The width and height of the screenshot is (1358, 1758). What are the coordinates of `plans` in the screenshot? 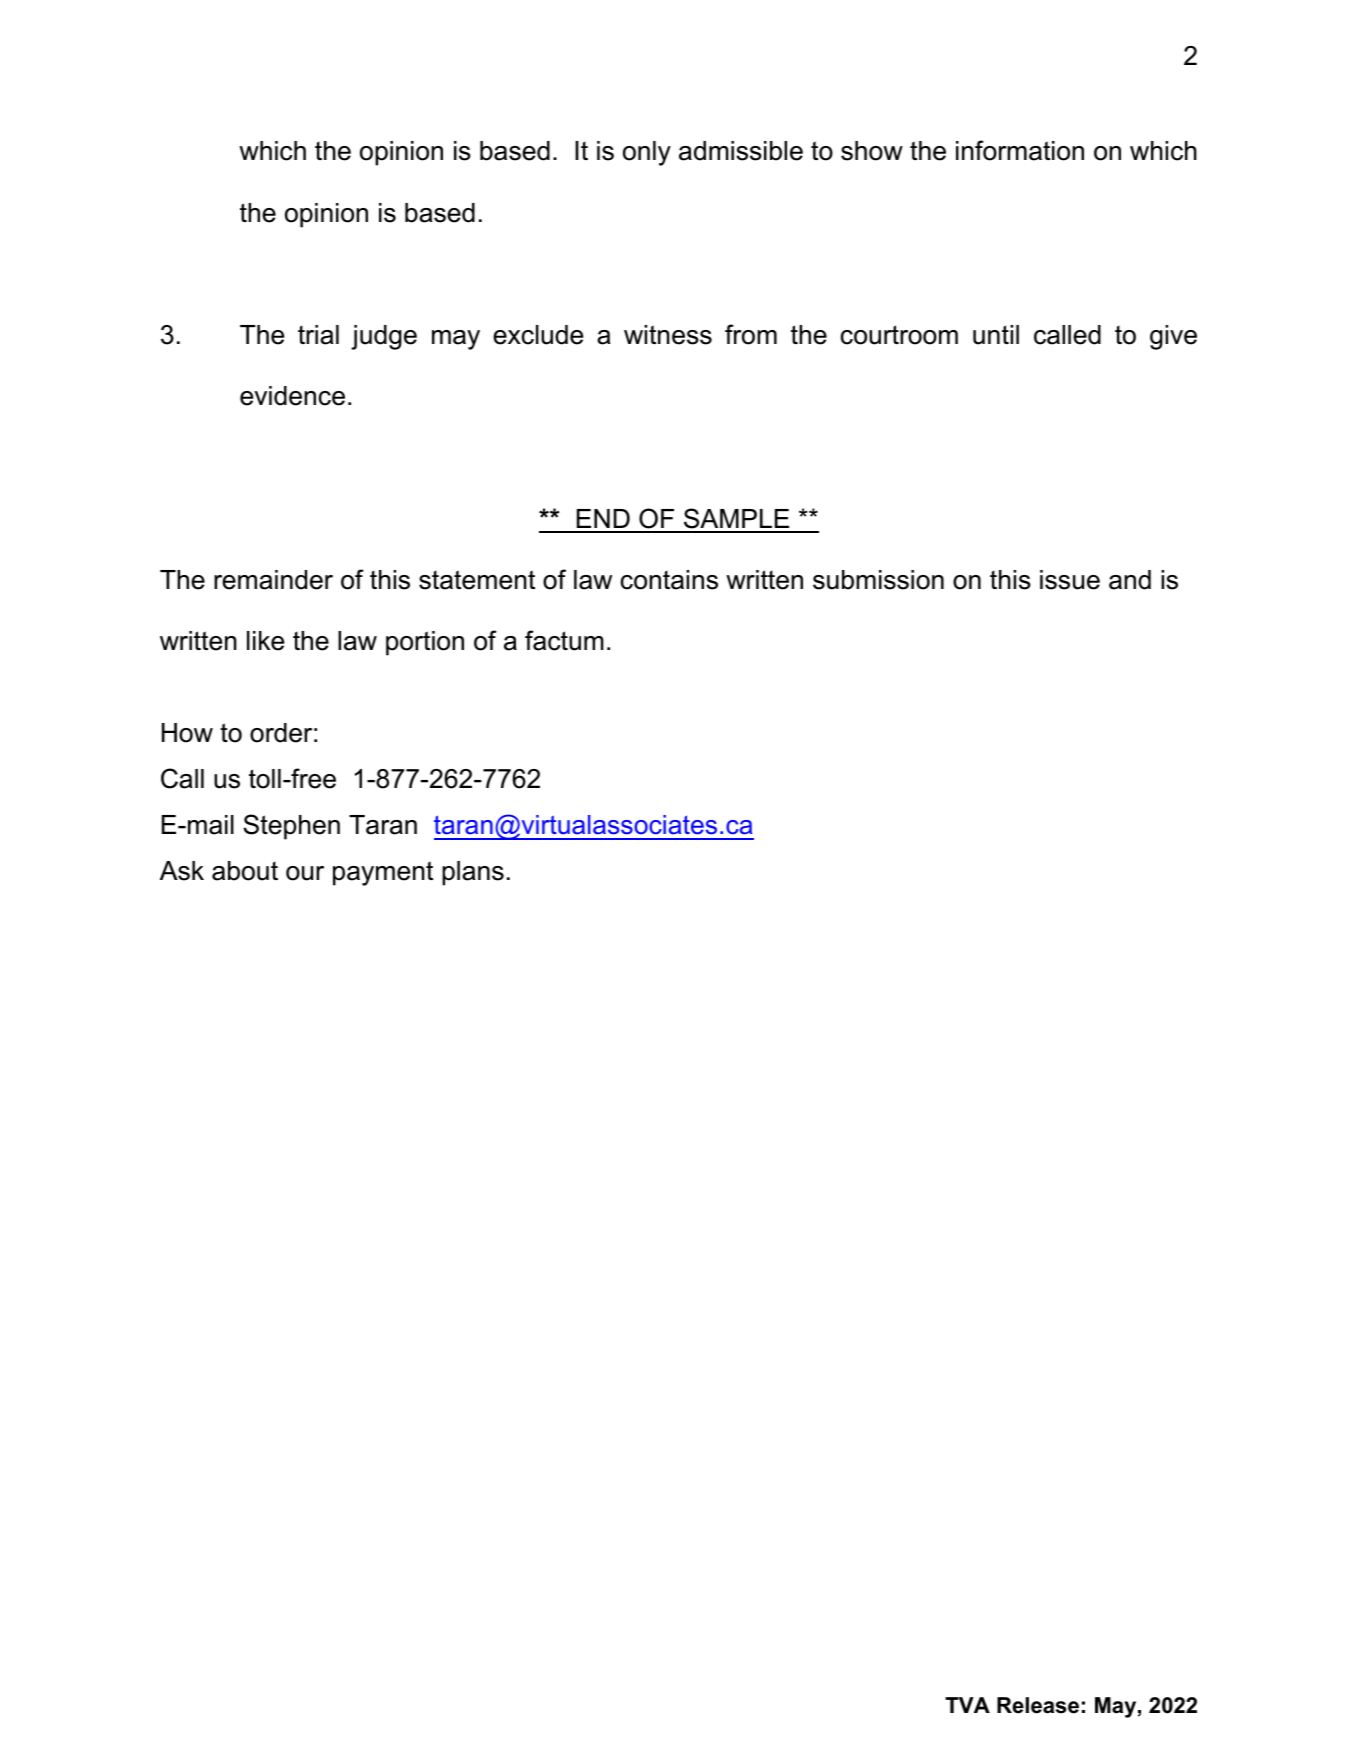 It's located at (473, 873).
